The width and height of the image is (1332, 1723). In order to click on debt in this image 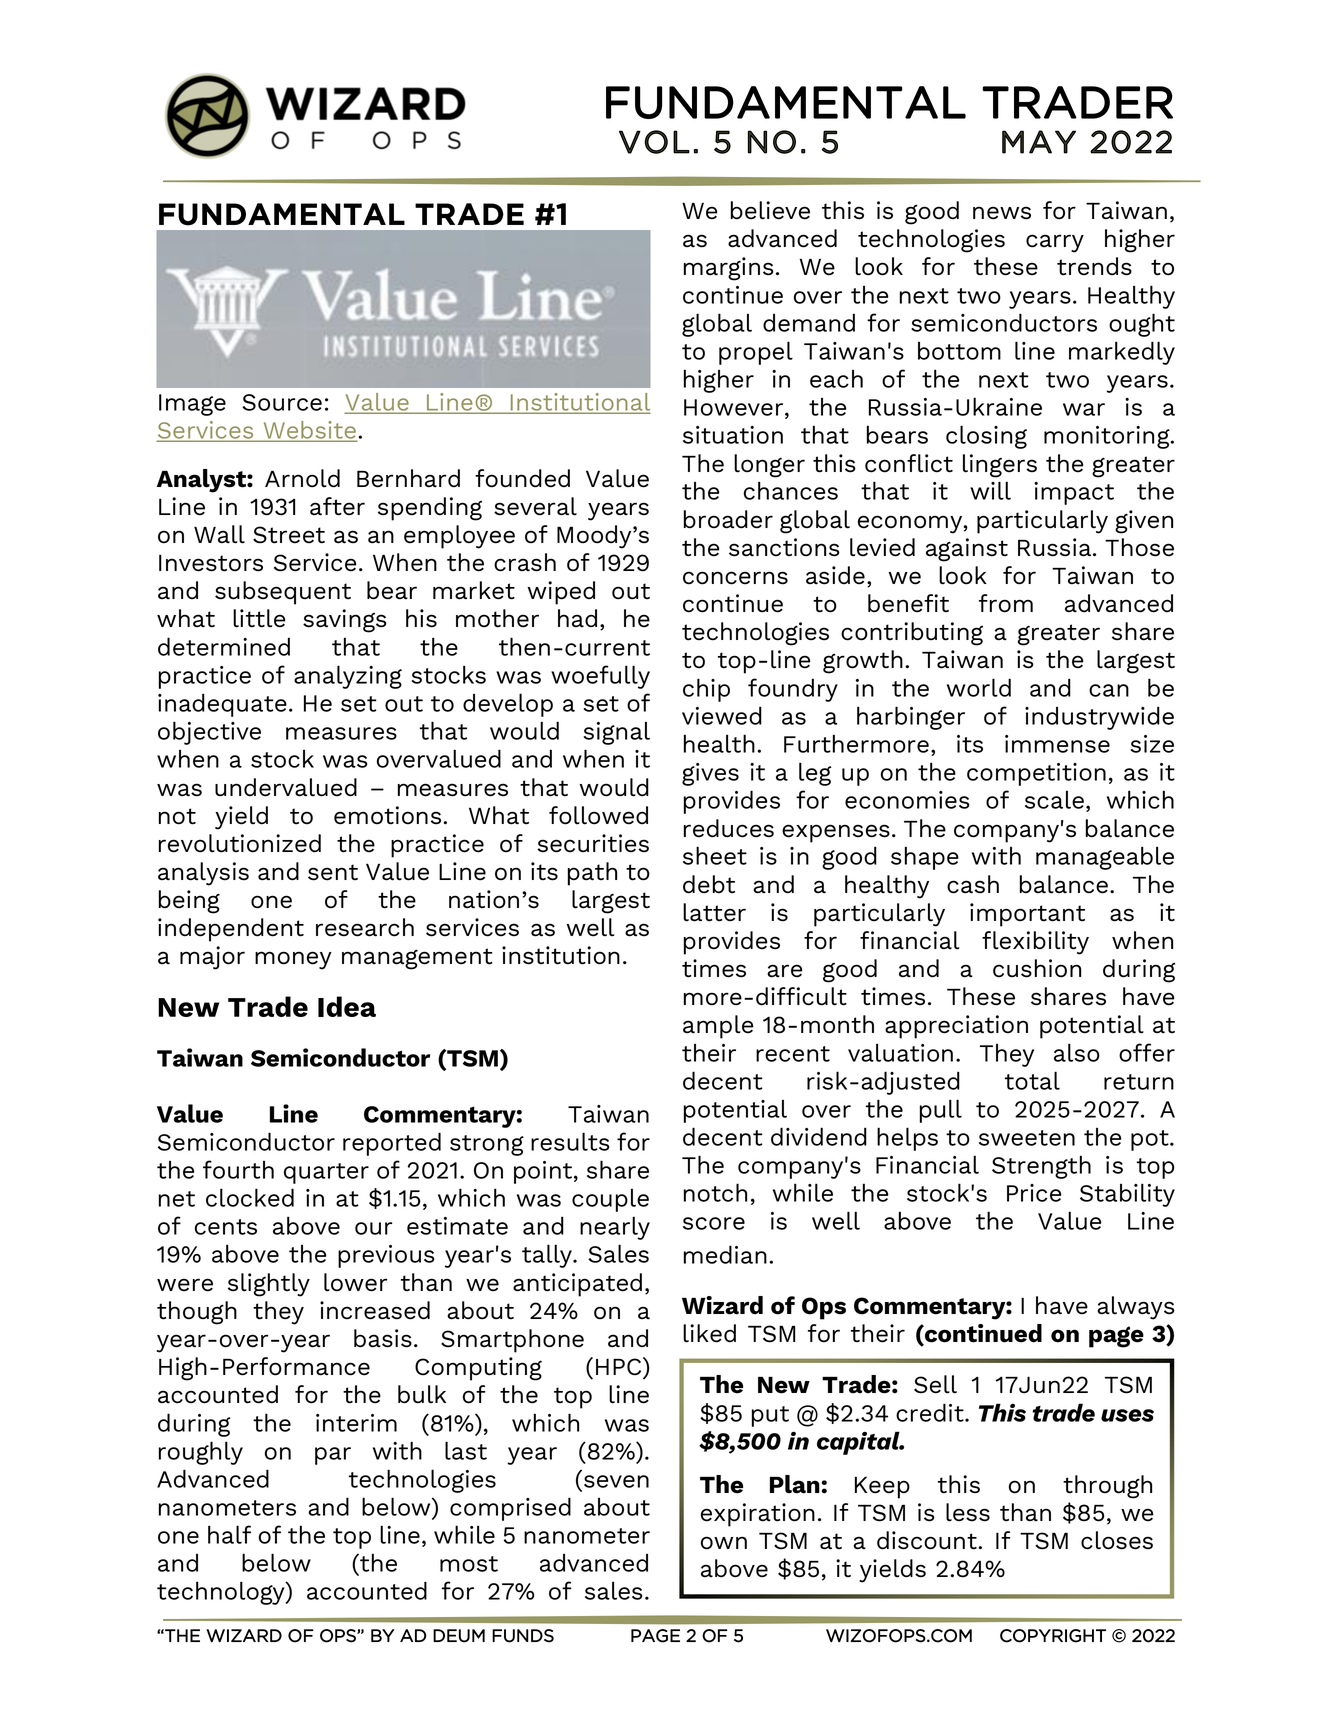, I will do `click(709, 884)`.
